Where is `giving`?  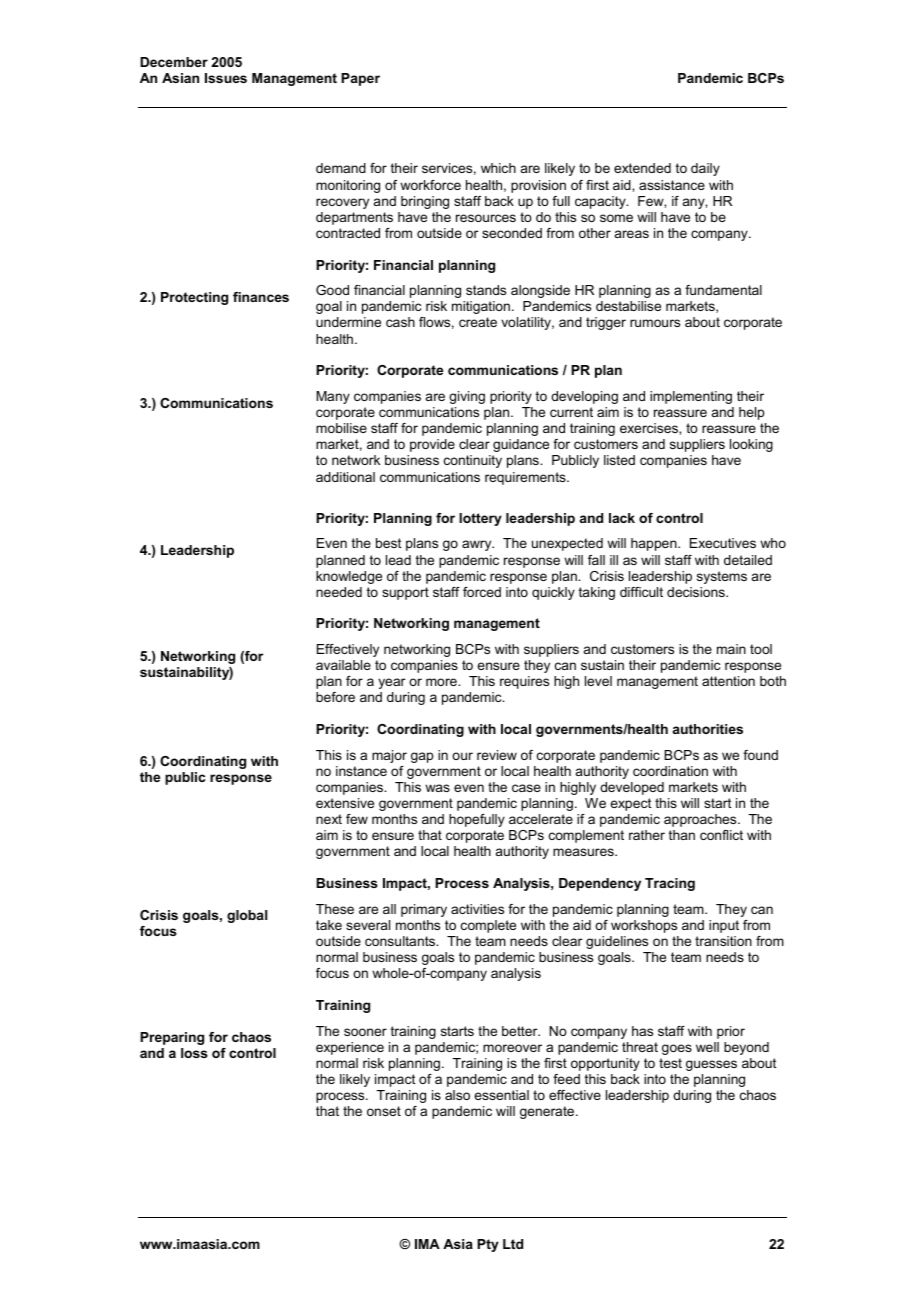
giving is located at coordinates (467, 397).
